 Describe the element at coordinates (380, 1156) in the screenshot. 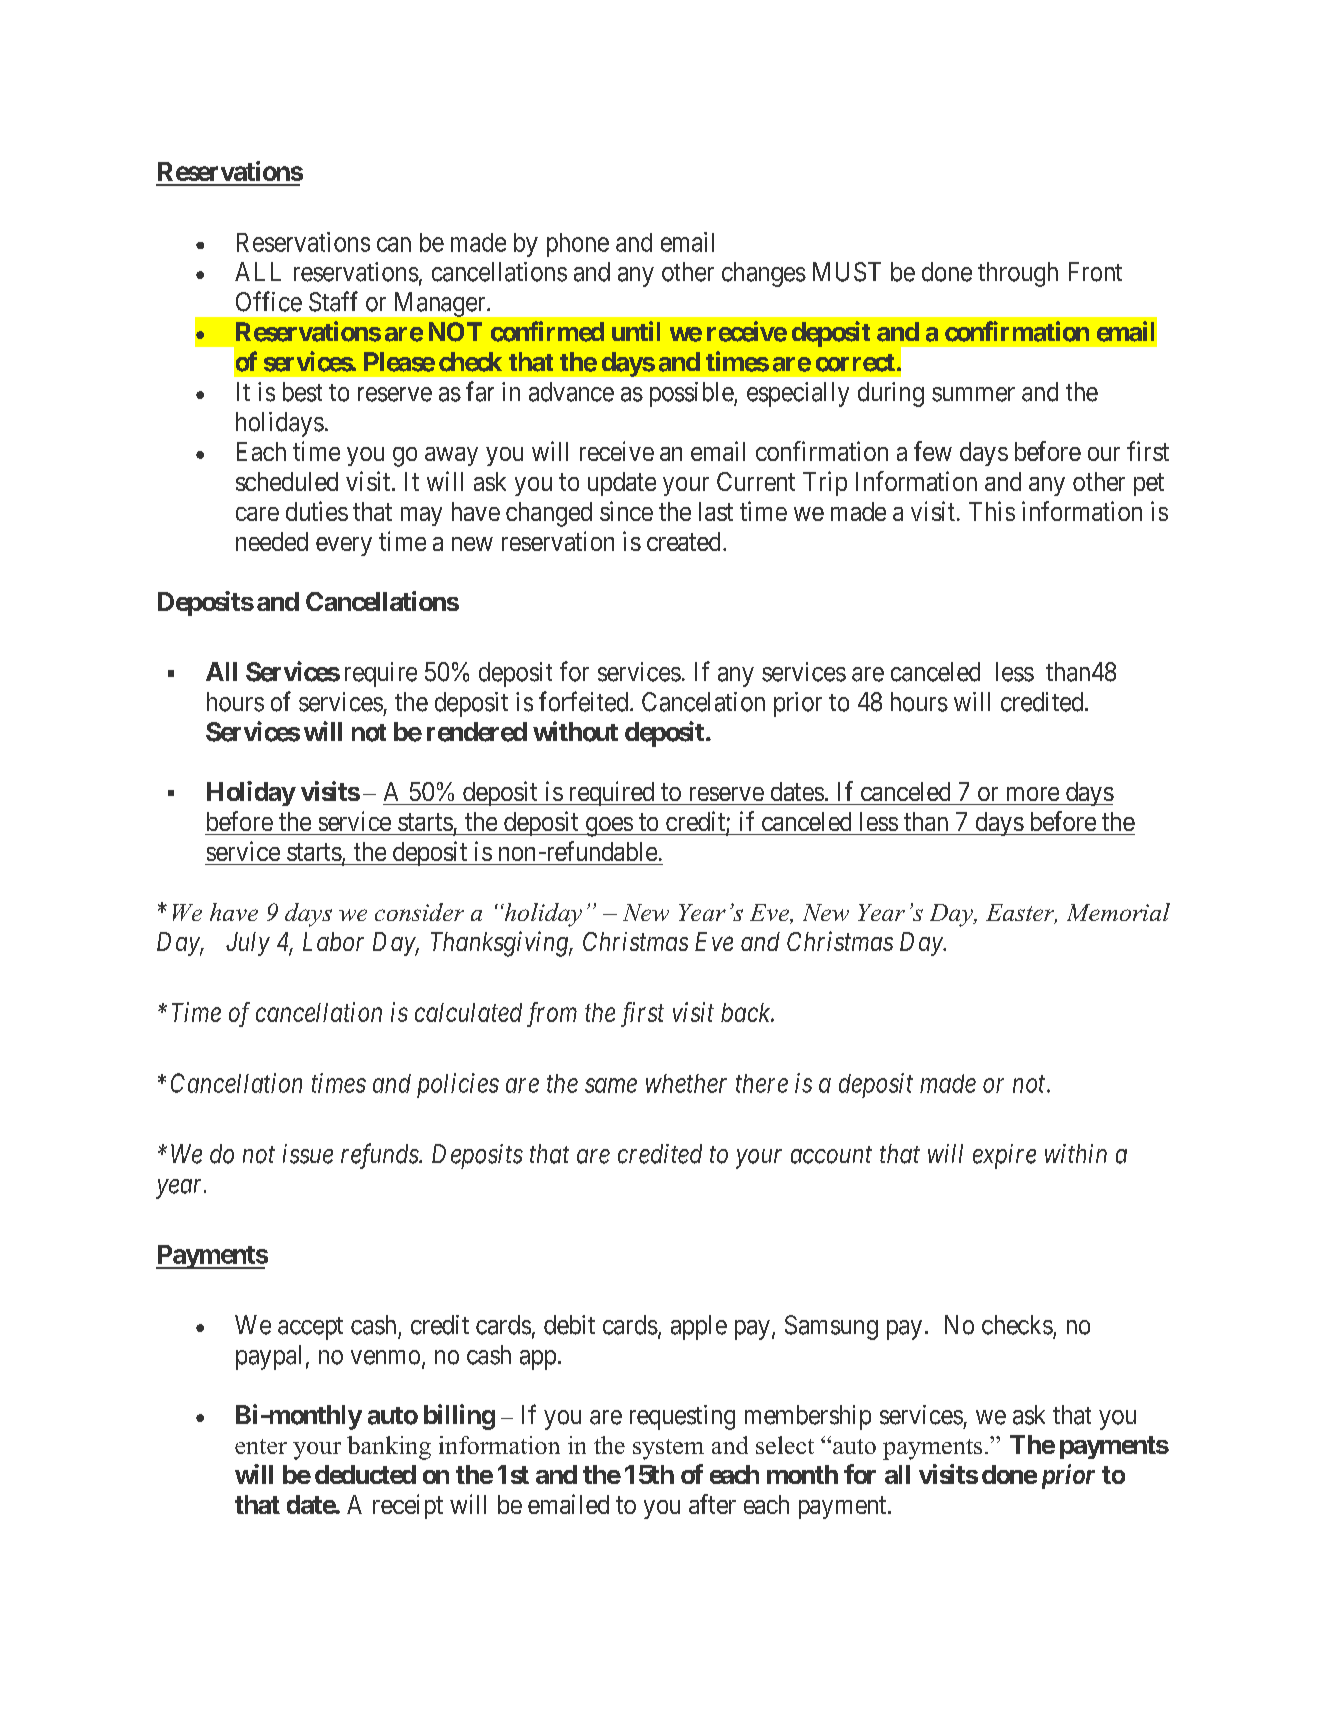

I see `refunds` at that location.
